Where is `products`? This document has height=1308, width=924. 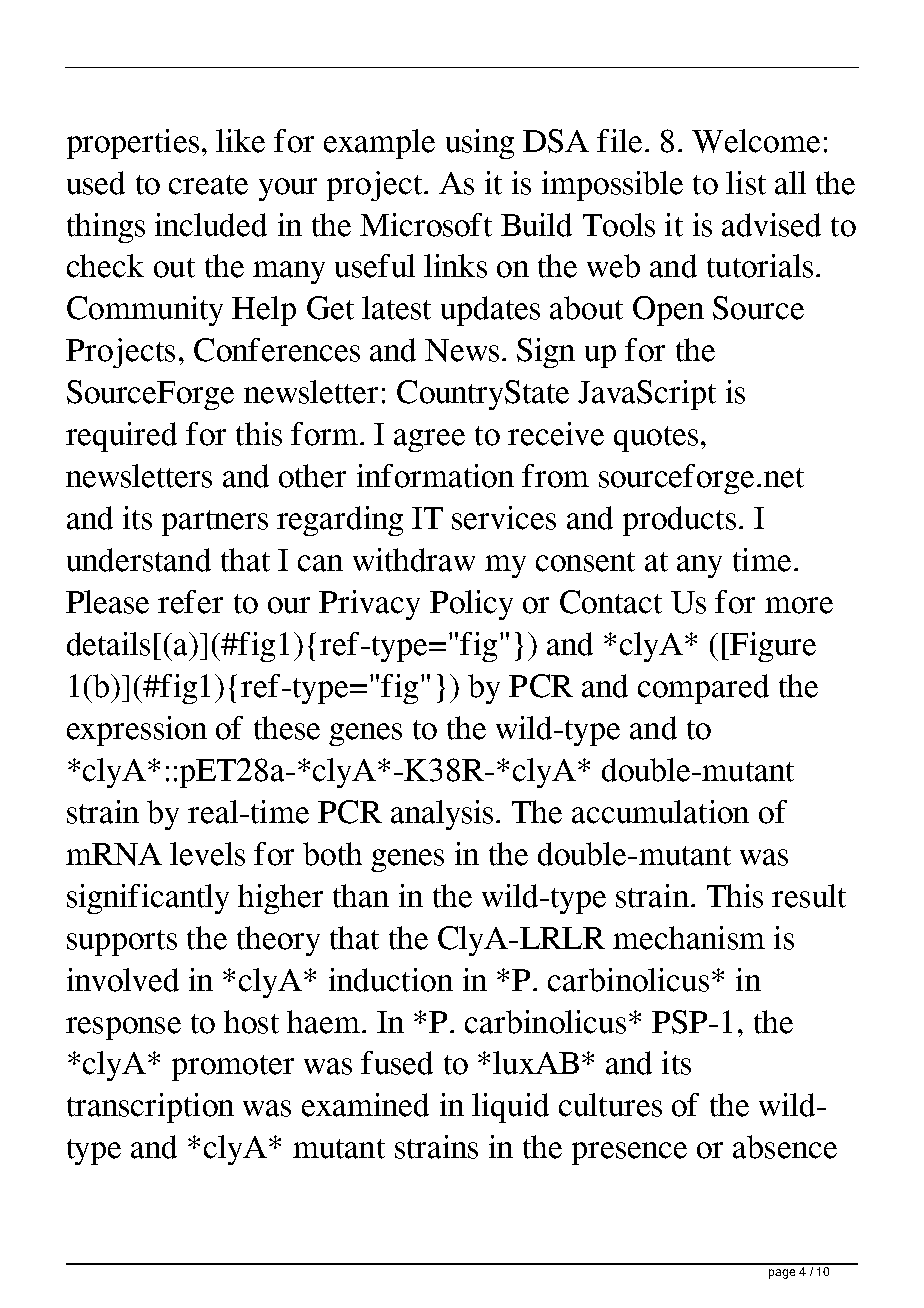
products is located at coordinates (679, 521).
